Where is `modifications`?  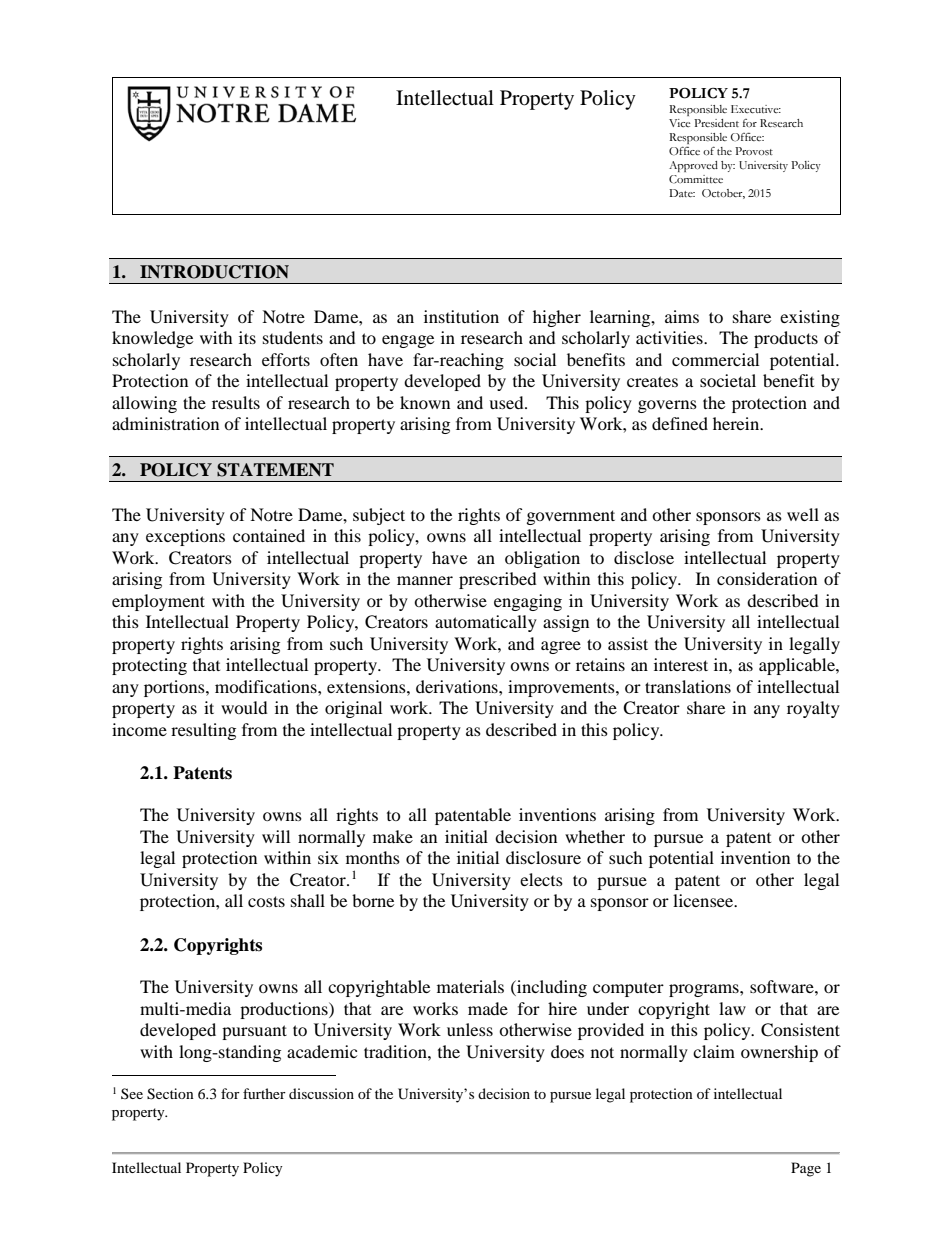
modifications is located at coordinates (267, 686).
